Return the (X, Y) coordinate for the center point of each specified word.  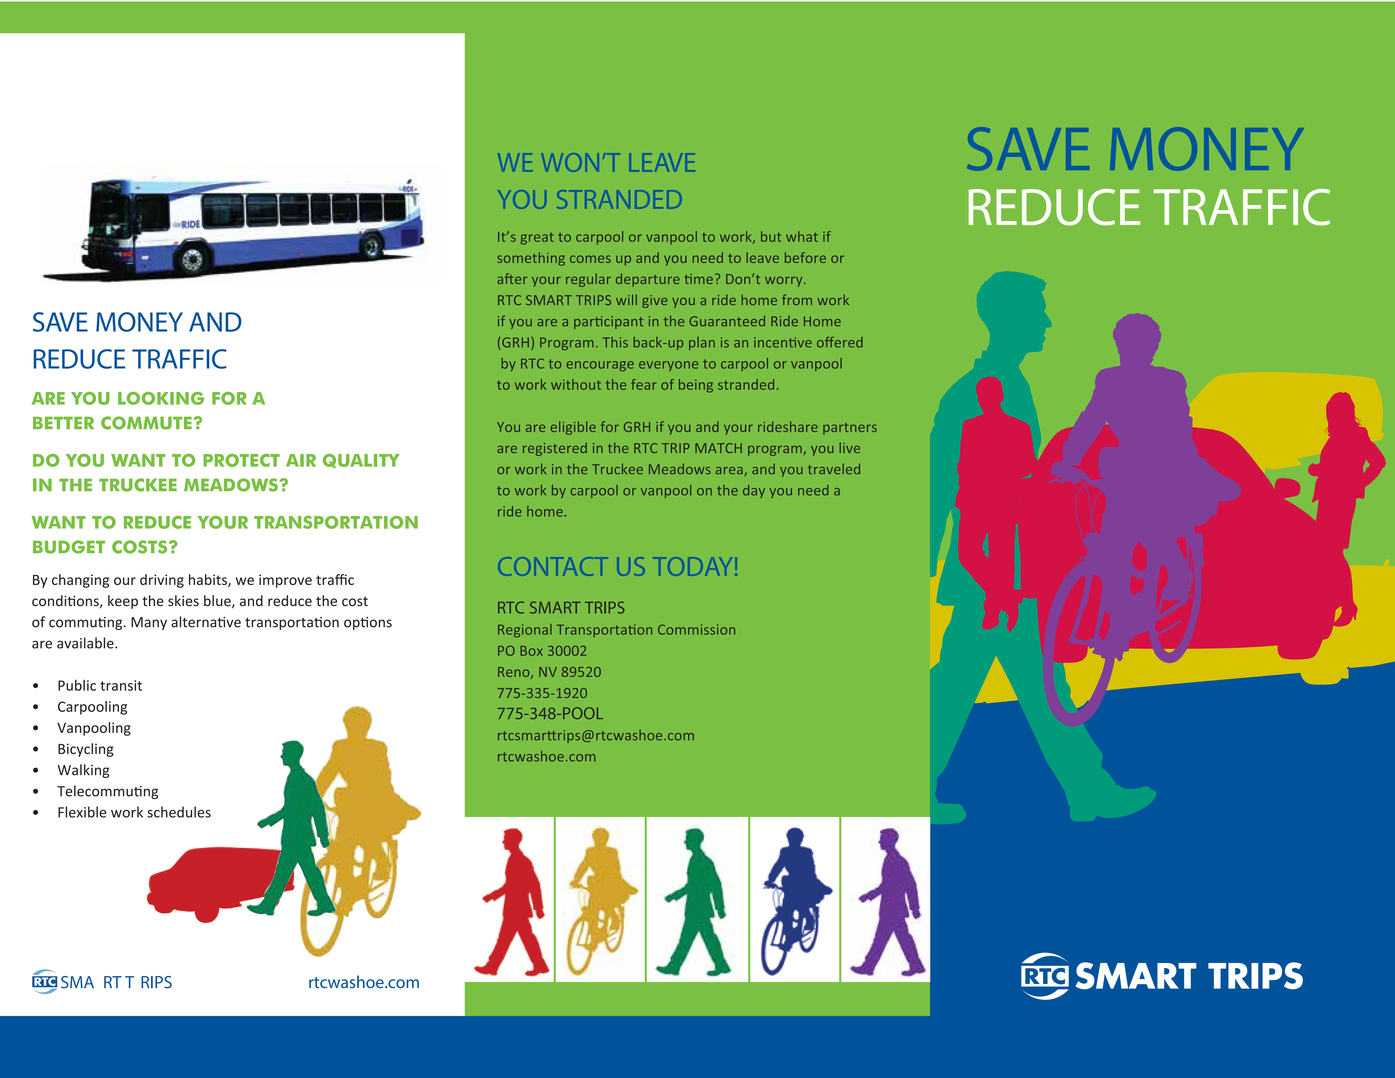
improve (285, 581)
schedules (179, 812)
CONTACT (550, 566)
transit (121, 685)
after (512, 278)
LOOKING (161, 398)
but (771, 236)
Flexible (82, 812)
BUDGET (69, 547)
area (730, 471)
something (531, 259)
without (576, 384)
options (368, 623)
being (696, 386)
